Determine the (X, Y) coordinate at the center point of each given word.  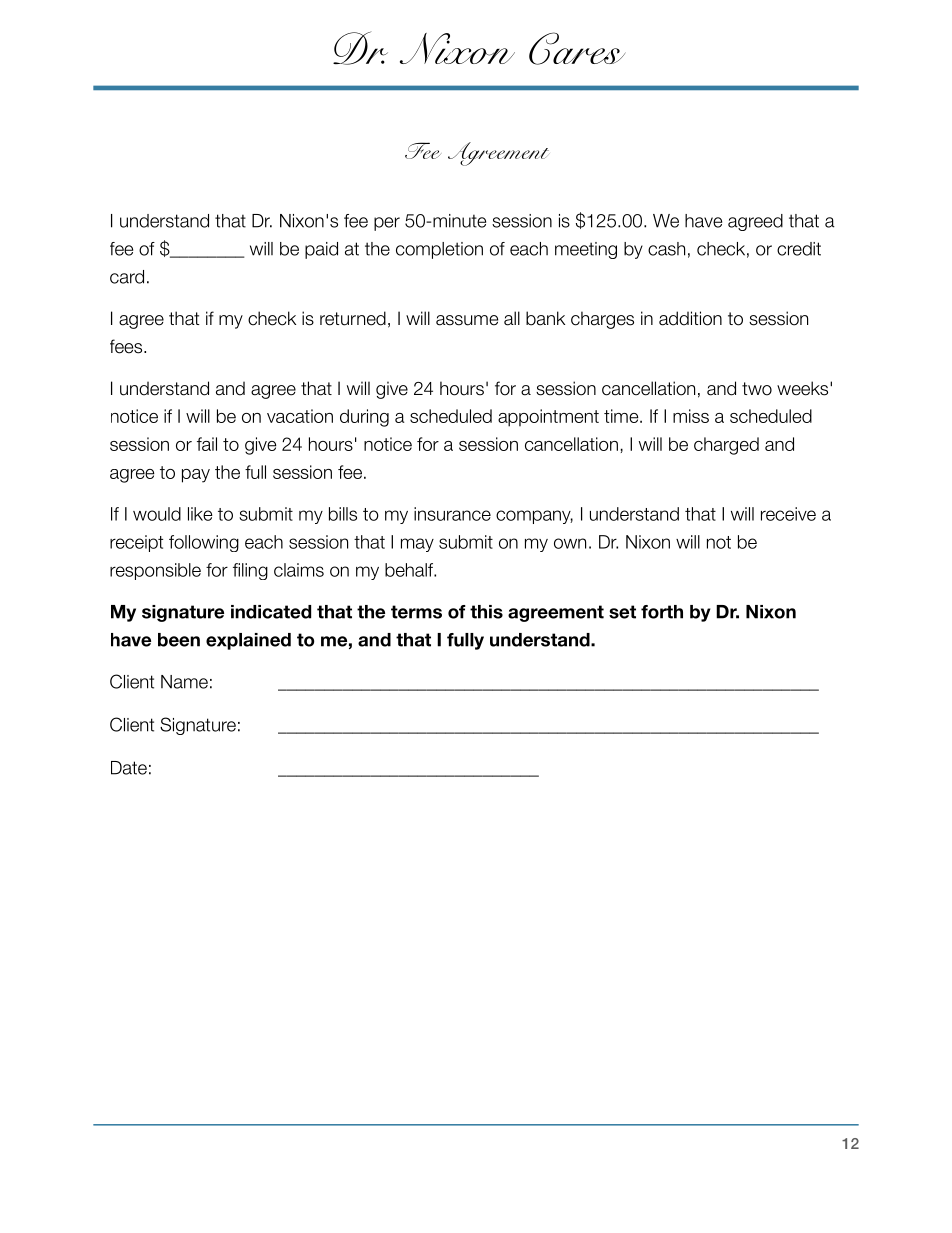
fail (207, 444)
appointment (548, 418)
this (486, 612)
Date (129, 768)
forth (662, 612)
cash (666, 249)
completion (439, 250)
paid (321, 250)
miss (691, 416)
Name (184, 682)
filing (250, 571)
